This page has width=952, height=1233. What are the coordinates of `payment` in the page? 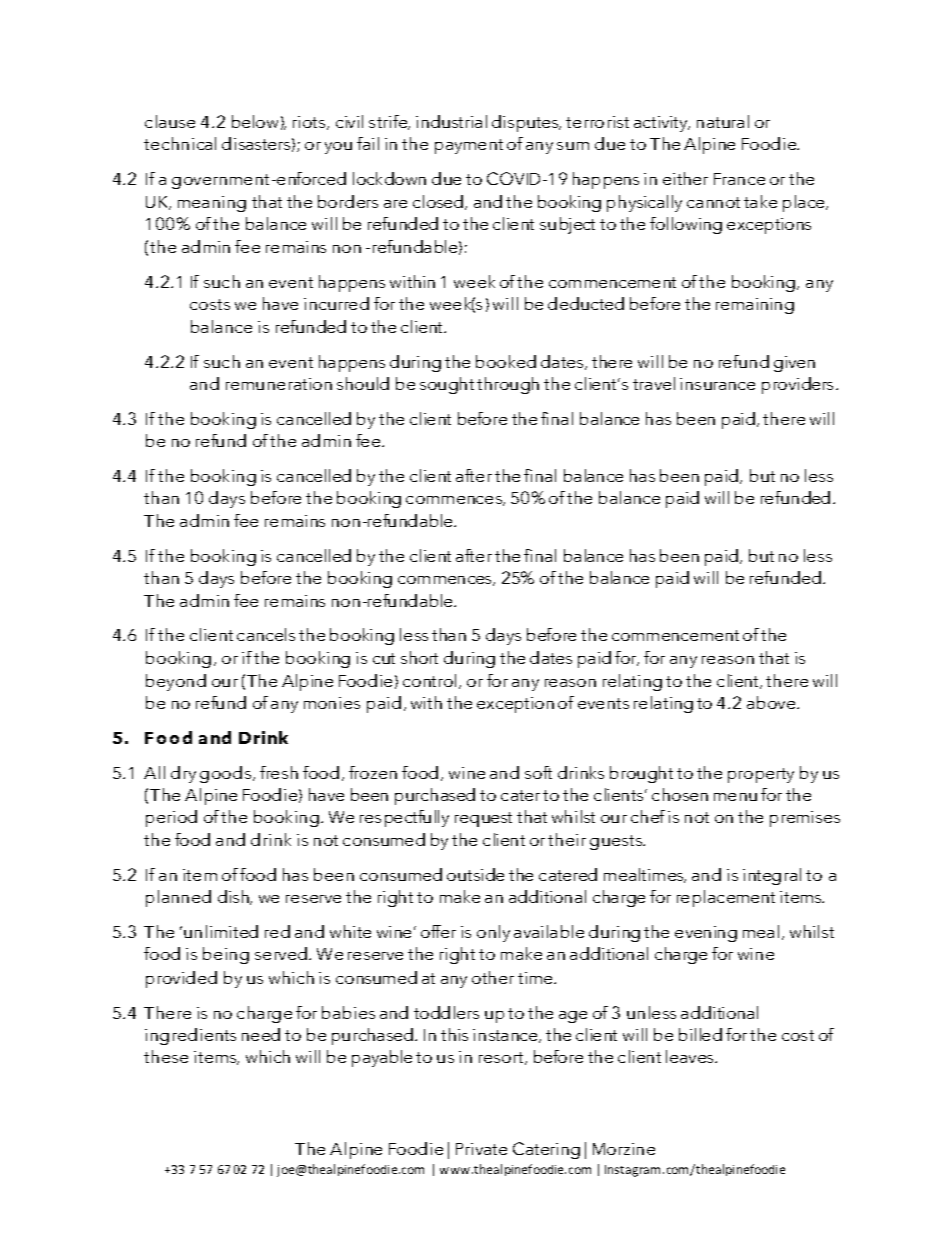 It's located at (469, 146).
